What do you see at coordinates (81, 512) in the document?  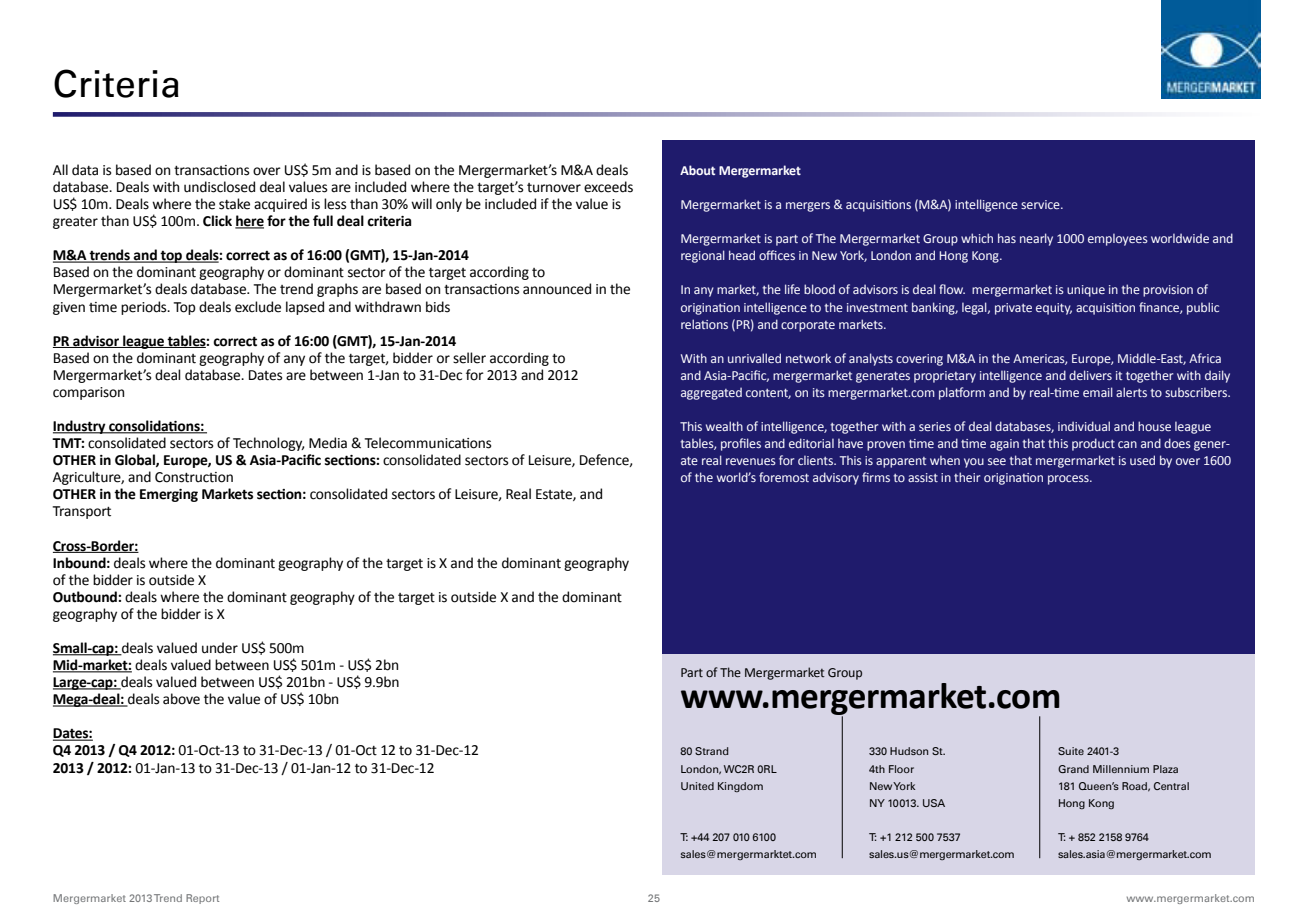 I see `Transport` at bounding box center [81, 512].
